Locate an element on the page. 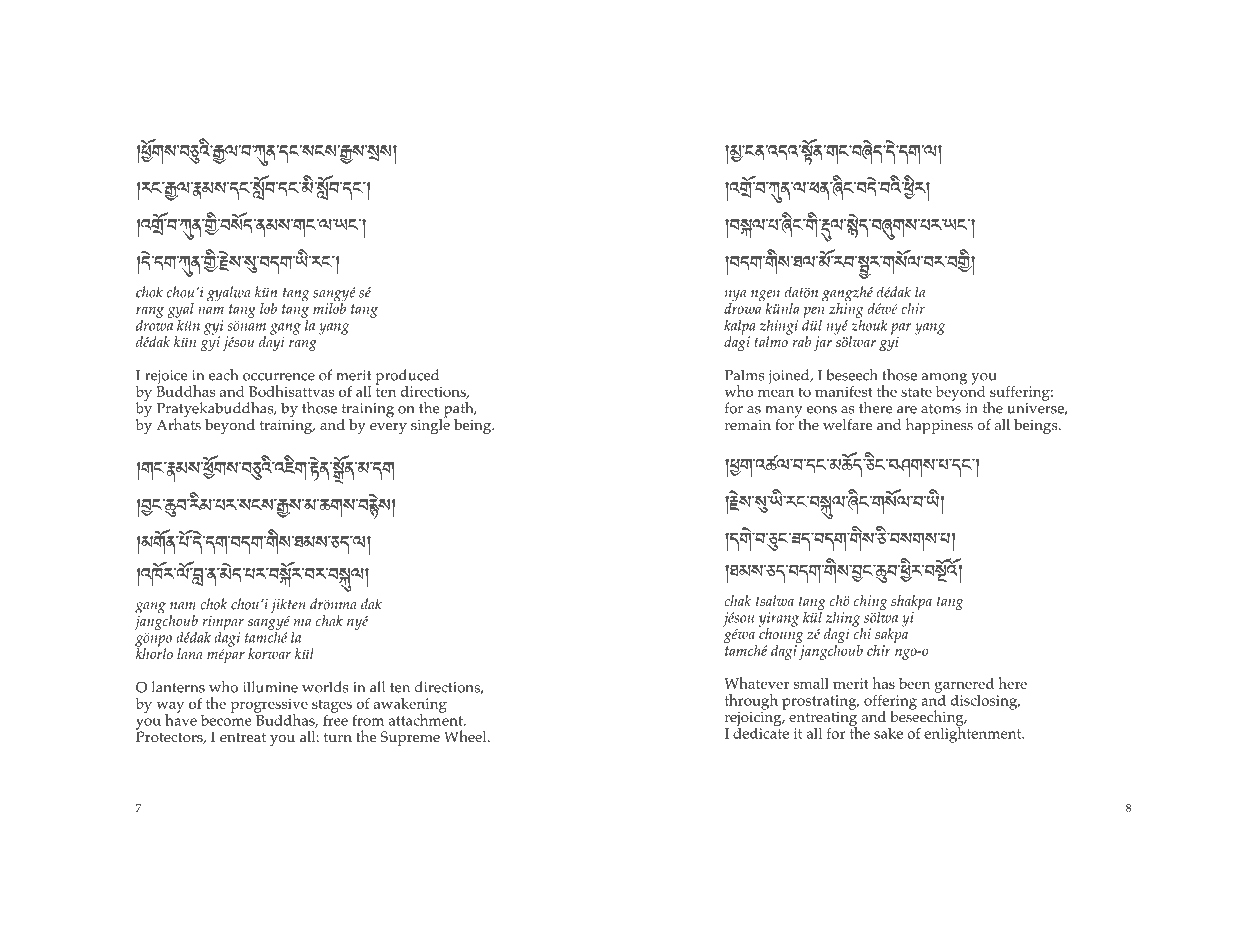 The image size is (1233, 952). path is located at coordinates (458, 411).
